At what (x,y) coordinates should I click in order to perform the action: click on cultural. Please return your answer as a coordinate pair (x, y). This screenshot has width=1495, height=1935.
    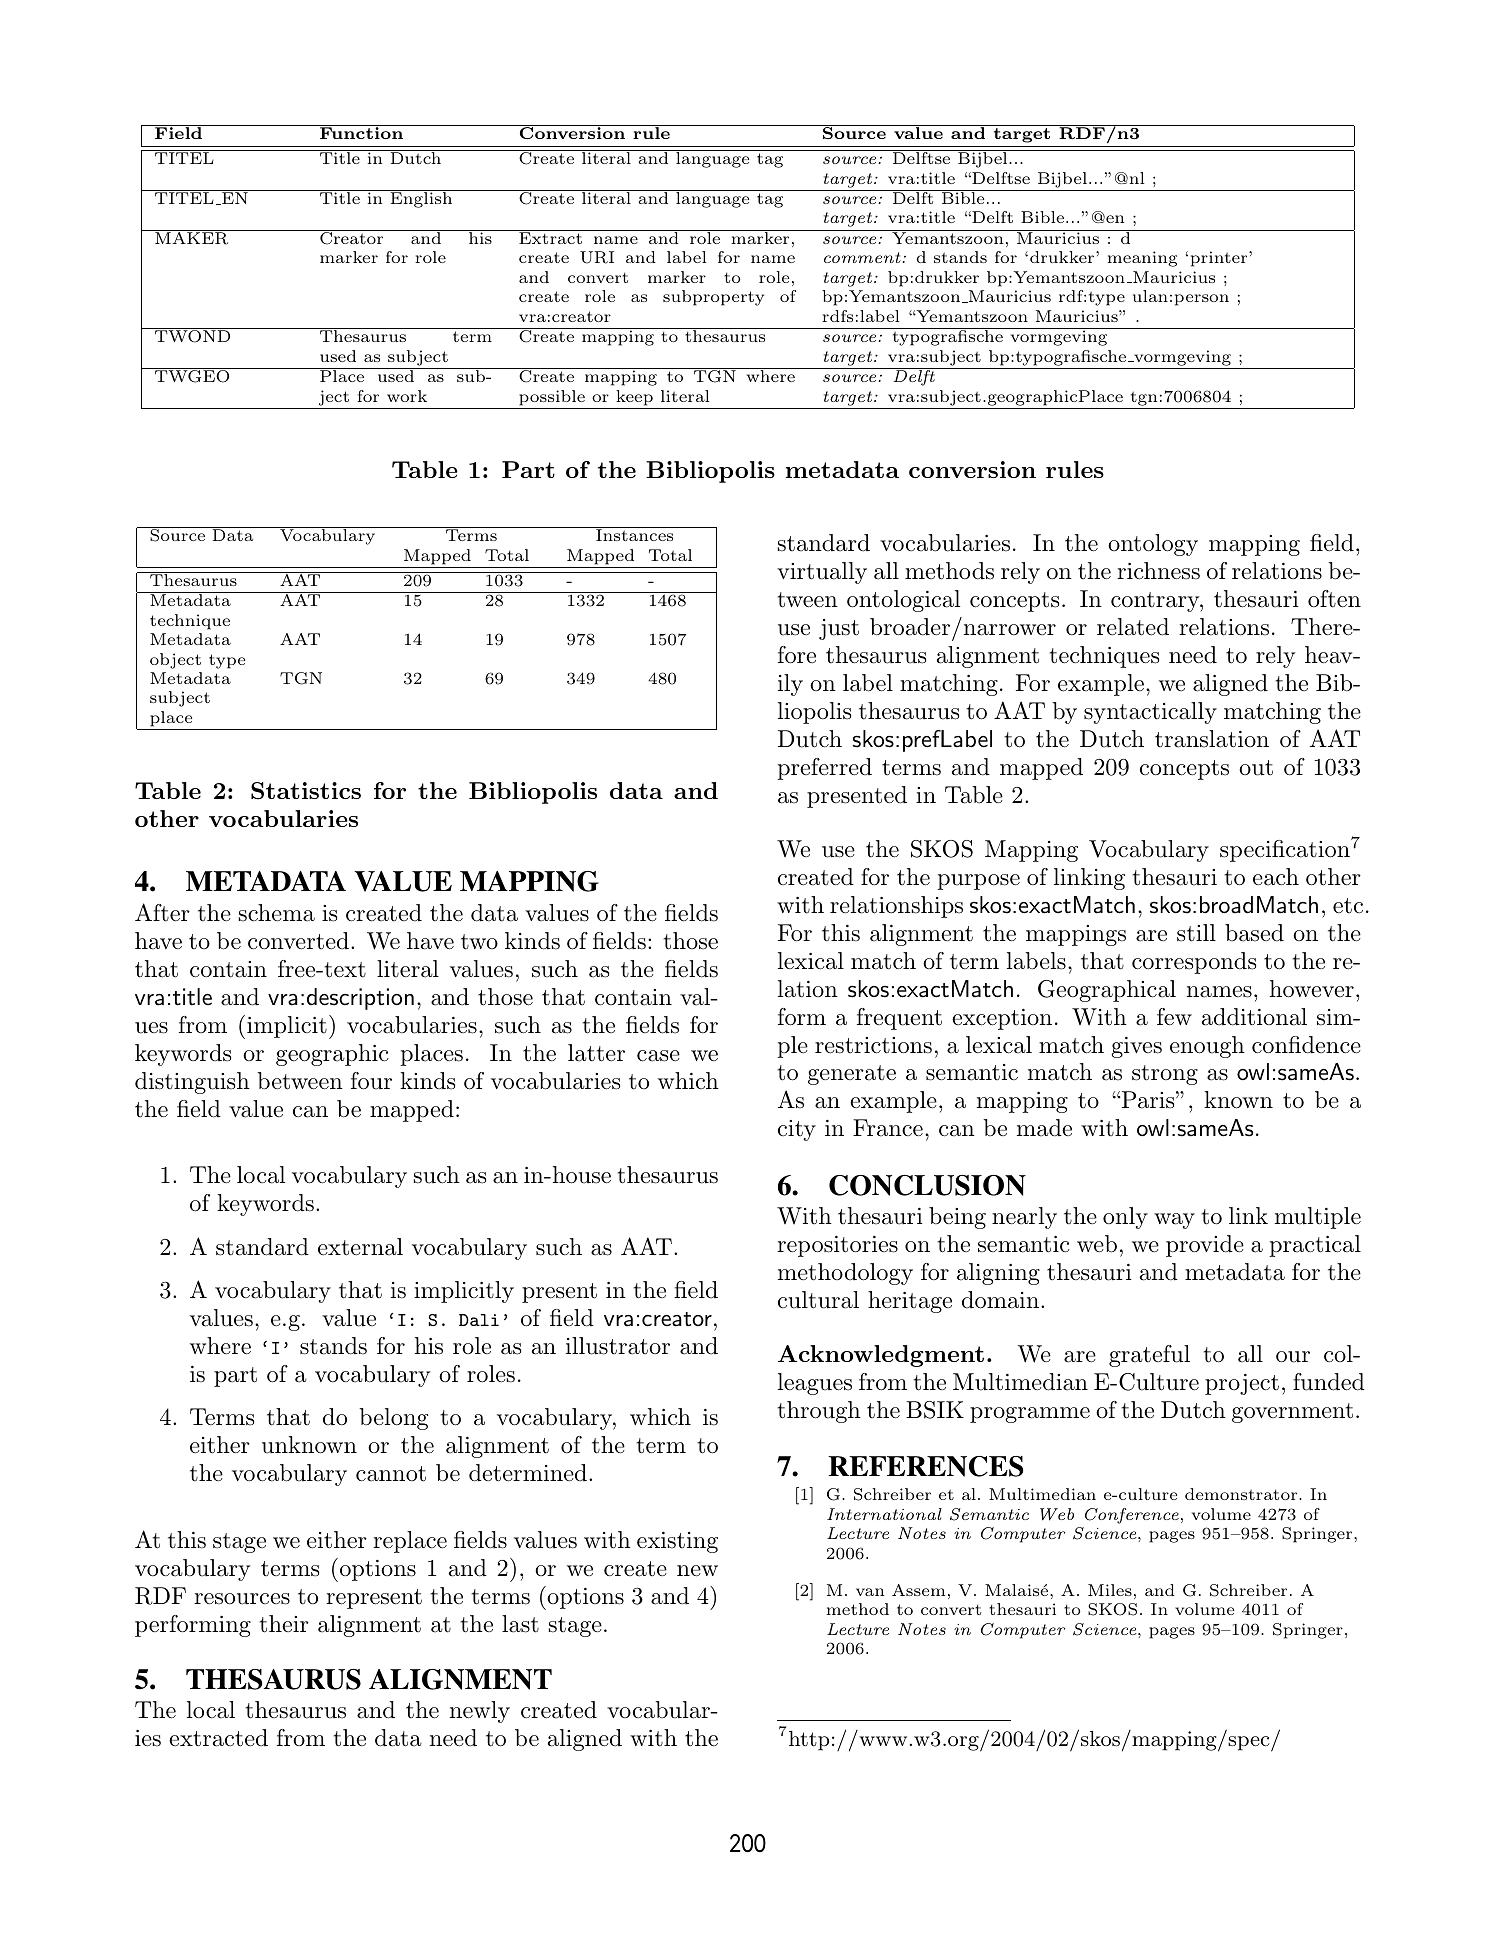
    Looking at the image, I should click on (818, 1300).
